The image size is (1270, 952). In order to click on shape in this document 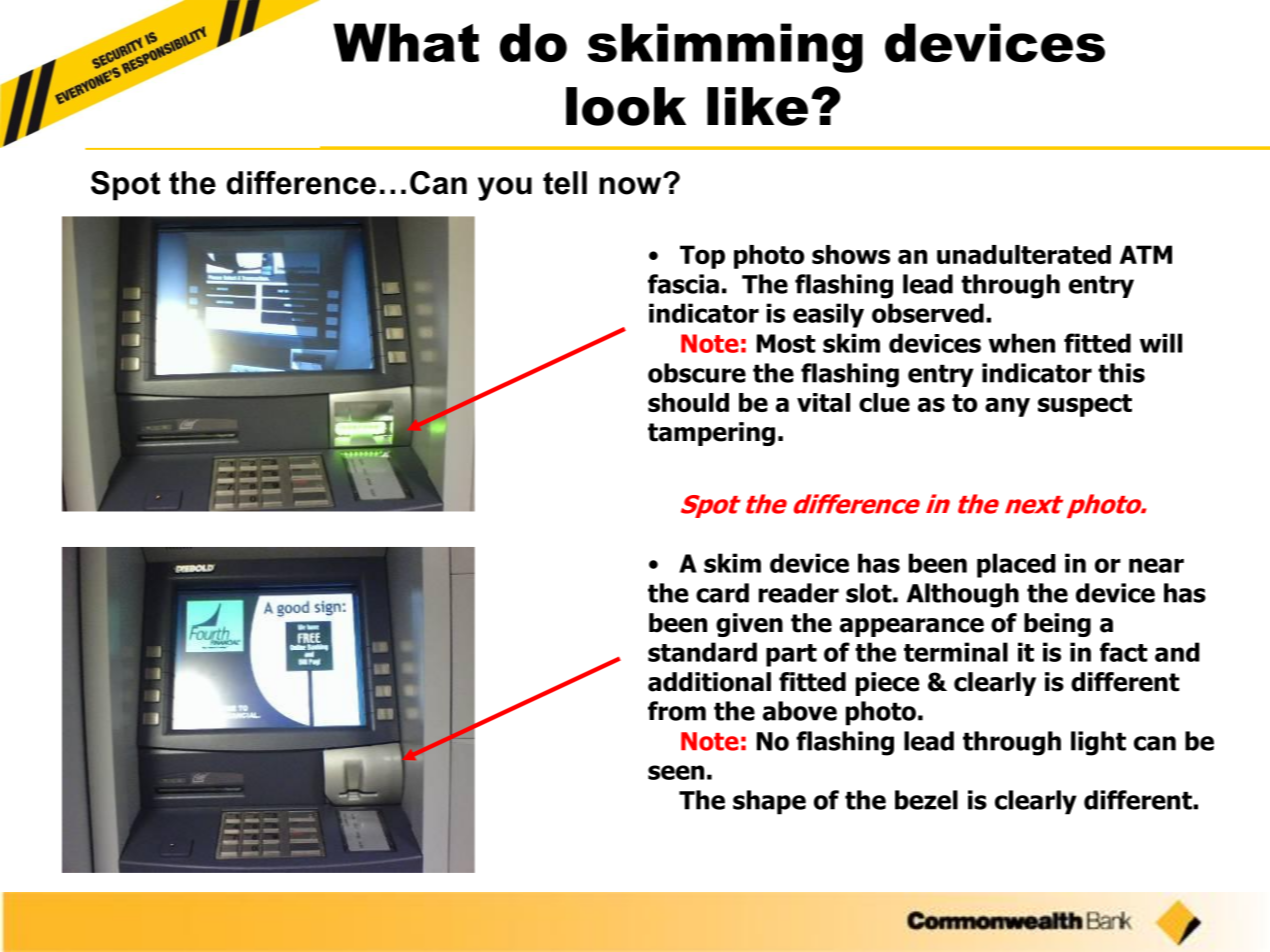, I will do `click(769, 802)`.
